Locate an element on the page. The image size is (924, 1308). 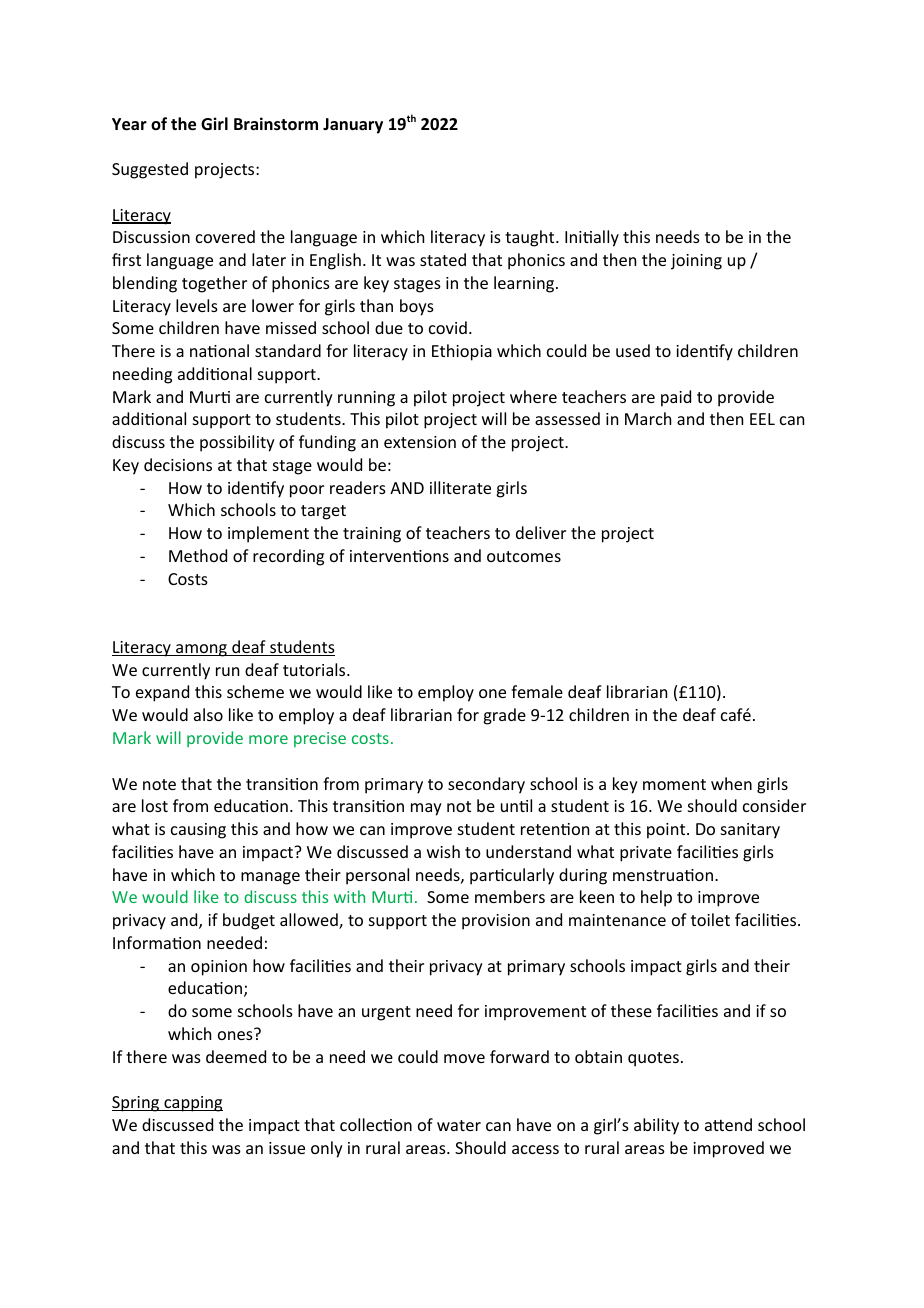
Suggested is located at coordinates (150, 170).
